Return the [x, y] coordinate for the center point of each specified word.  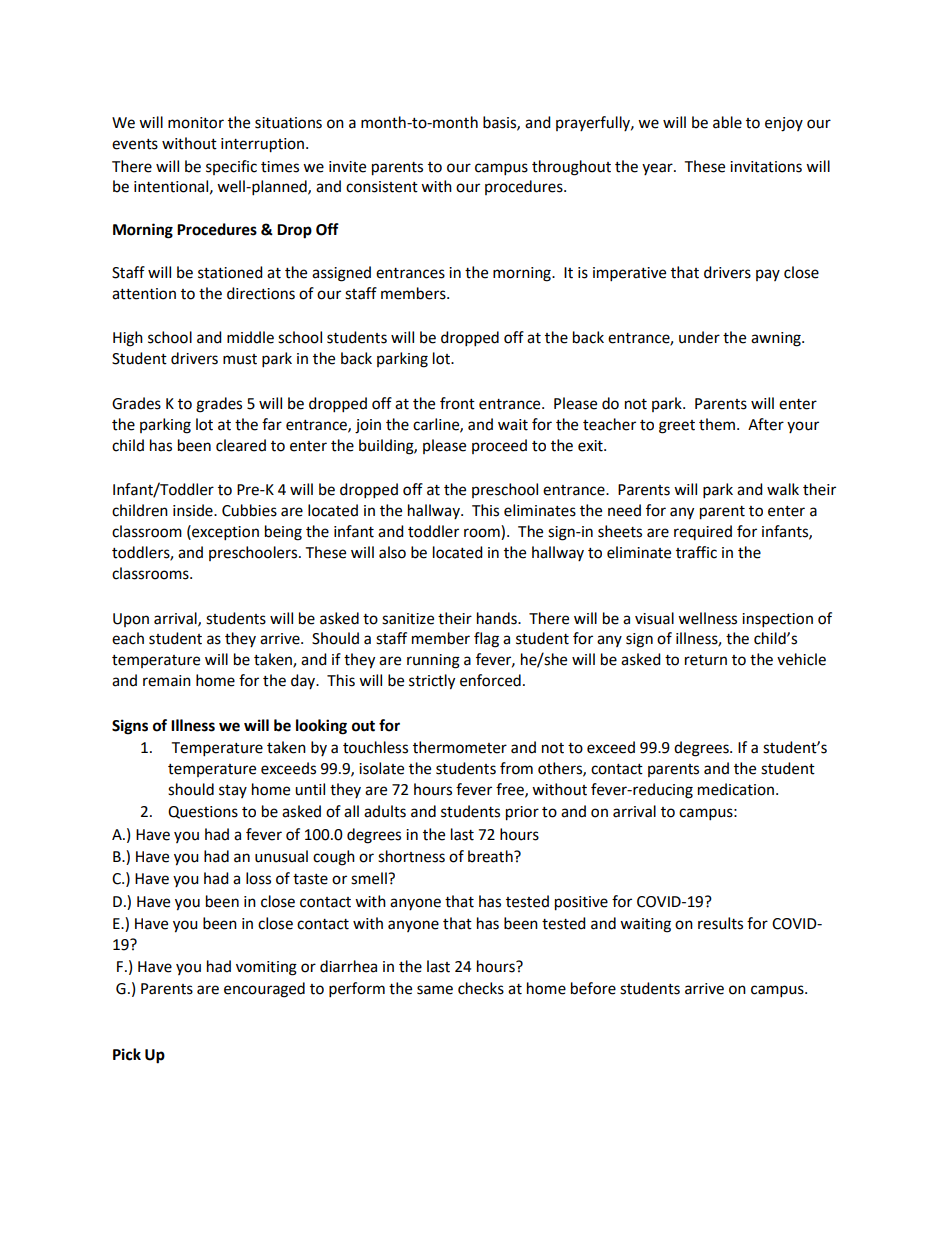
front [457, 403]
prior [522, 813]
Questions [203, 812]
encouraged [264, 990]
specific [231, 167]
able [727, 122]
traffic [696, 552]
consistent [382, 187]
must [240, 359]
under [699, 337]
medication [737, 789]
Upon [131, 620]
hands [498, 618]
